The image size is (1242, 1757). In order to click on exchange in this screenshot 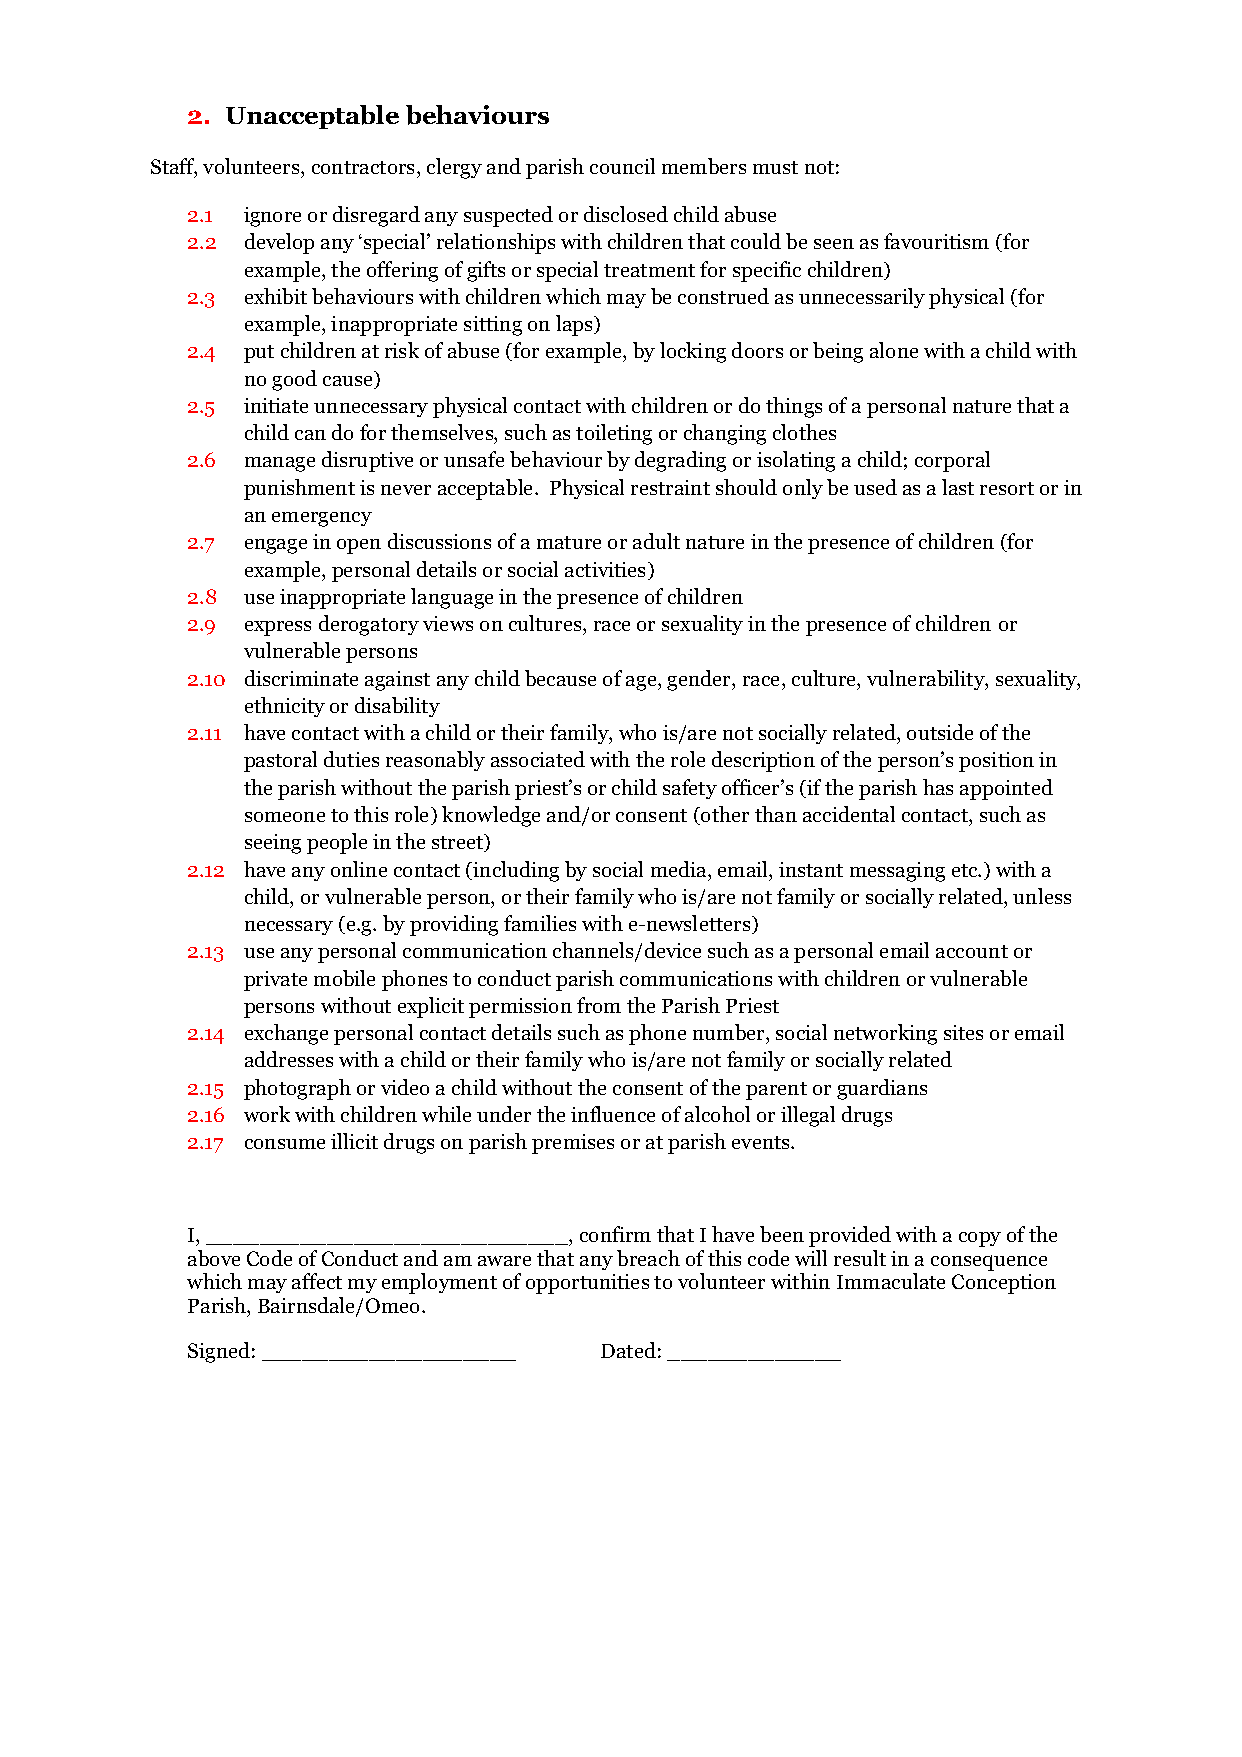, I will do `click(286, 1034)`.
